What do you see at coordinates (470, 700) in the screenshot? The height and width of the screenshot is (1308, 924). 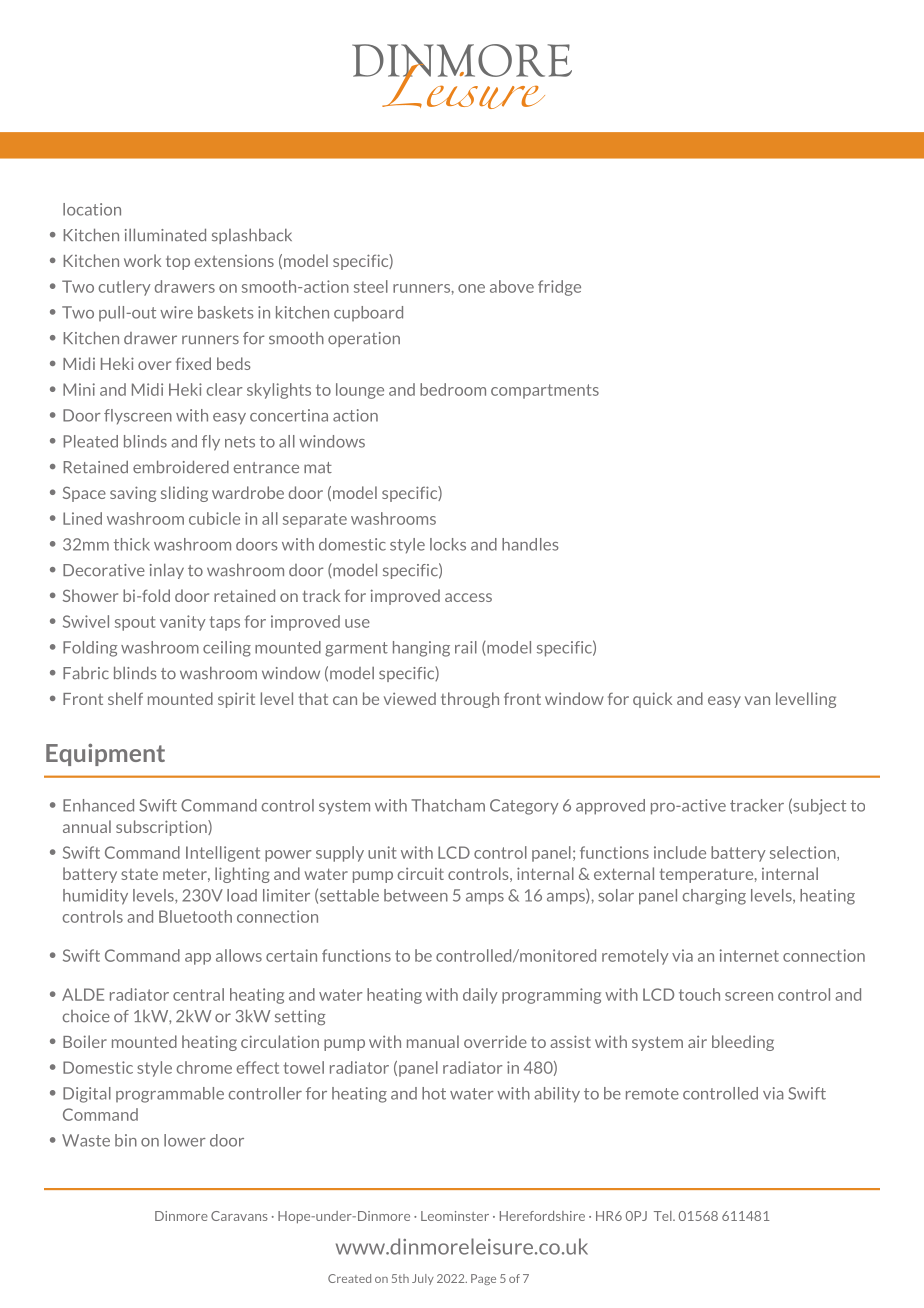 I see `through` at bounding box center [470, 700].
